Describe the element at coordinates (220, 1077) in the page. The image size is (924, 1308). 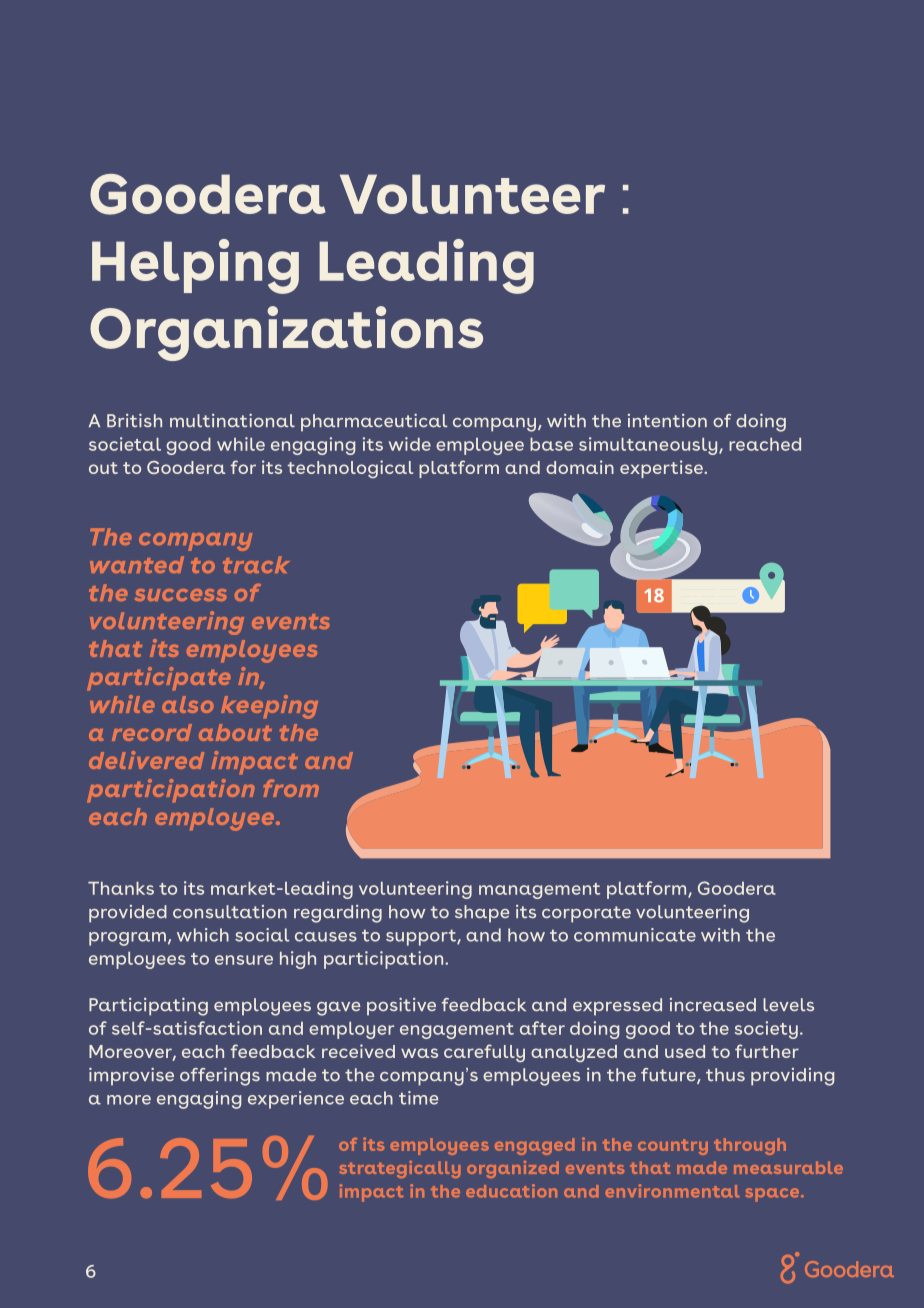
I see `offerings` at that location.
